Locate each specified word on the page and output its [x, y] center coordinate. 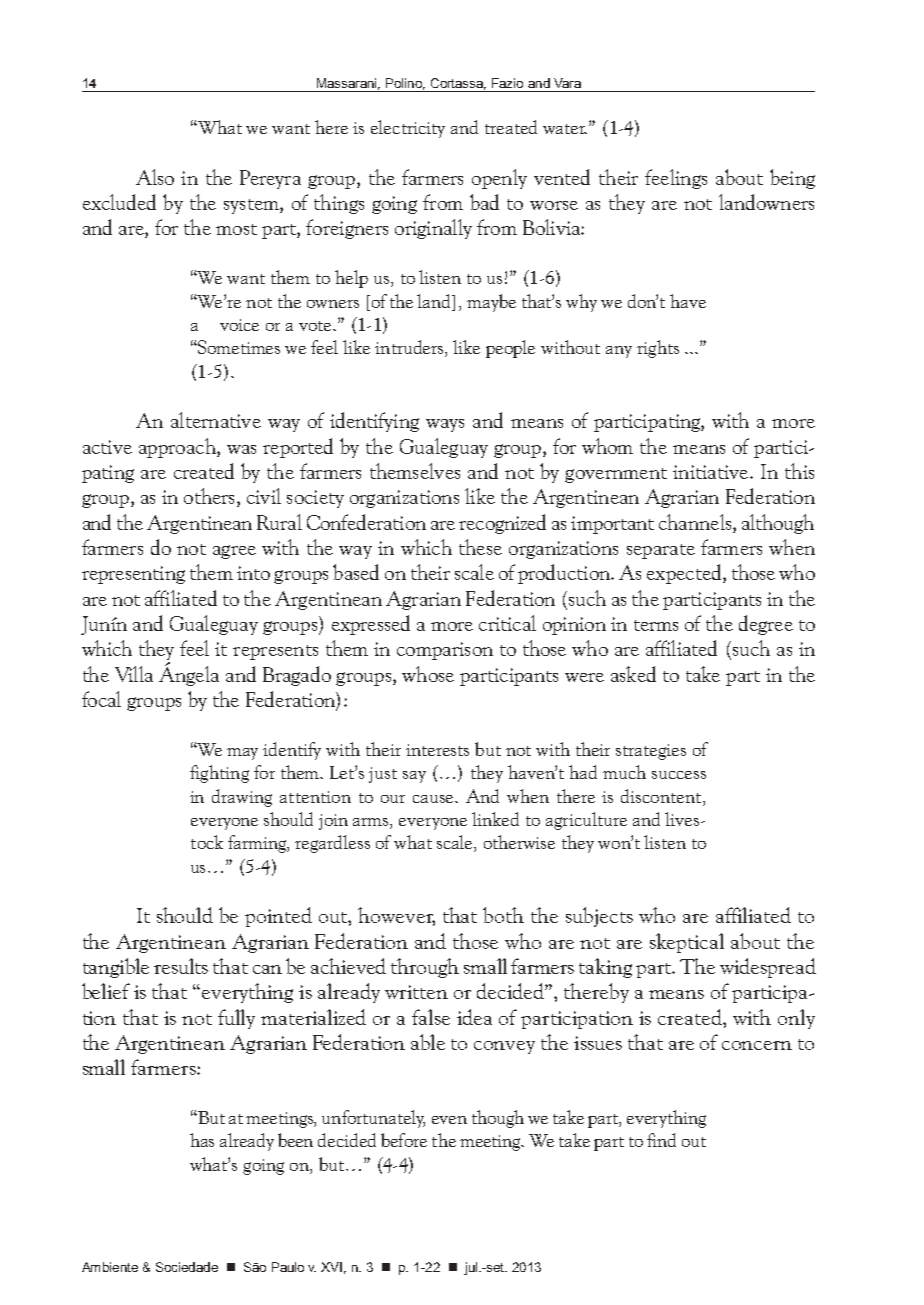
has [202, 1140]
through [425, 968]
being [792, 179]
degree [766, 625]
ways [445, 425]
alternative [216, 420]
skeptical [687, 943]
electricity [408, 129]
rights [658, 349]
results [181, 966]
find [661, 1140]
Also [155, 177]
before [404, 1140]
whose [428, 674]
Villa [134, 674]
